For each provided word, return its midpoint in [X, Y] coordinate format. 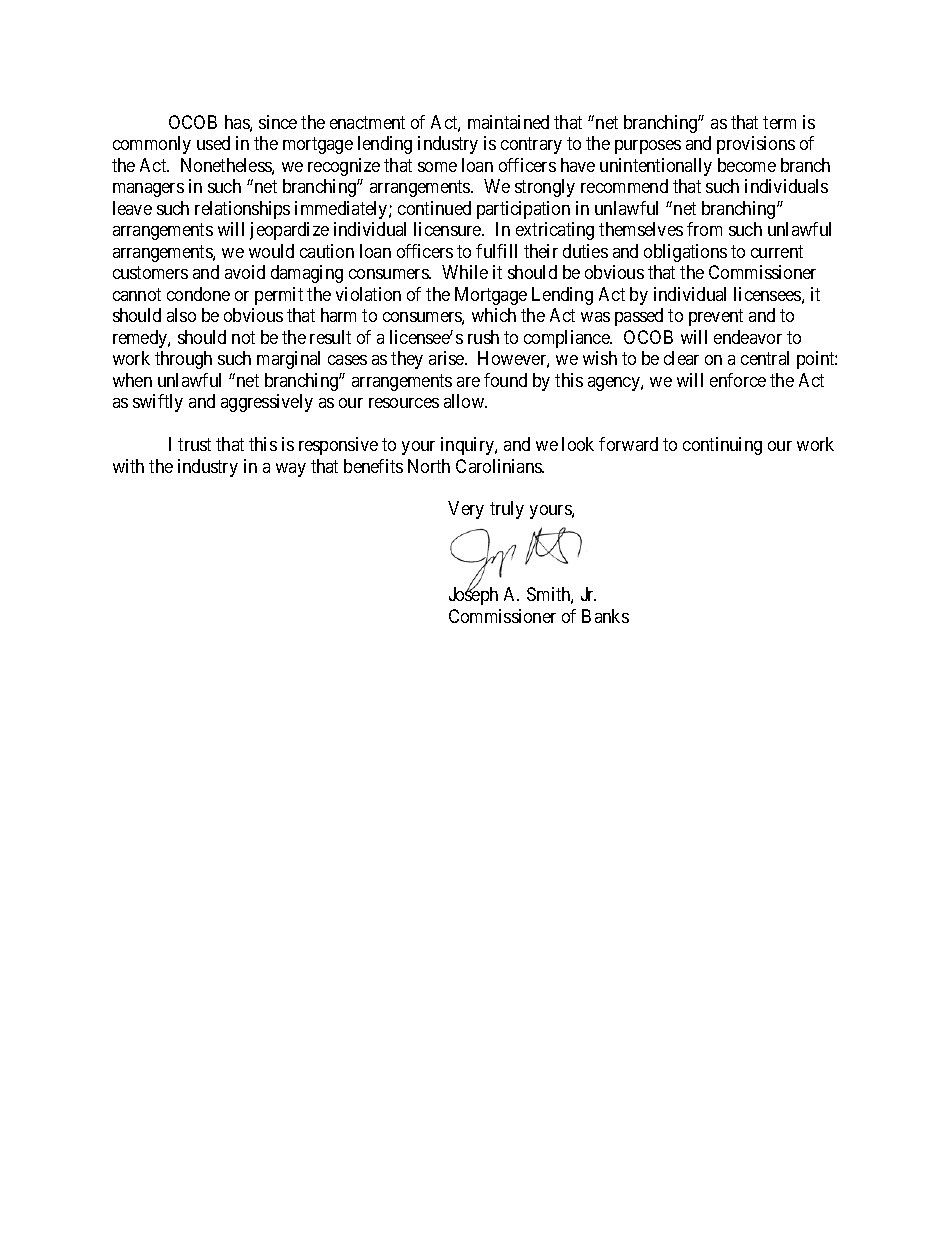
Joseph [473, 596]
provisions [756, 145]
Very [466, 510]
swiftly [158, 403]
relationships [242, 210]
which [494, 315]
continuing [722, 446]
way [291, 470]
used [213, 143]
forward [628, 444]
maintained [508, 122]
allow [465, 401]
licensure [448, 229]
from [704, 229]
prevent [716, 317]
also [181, 315]
